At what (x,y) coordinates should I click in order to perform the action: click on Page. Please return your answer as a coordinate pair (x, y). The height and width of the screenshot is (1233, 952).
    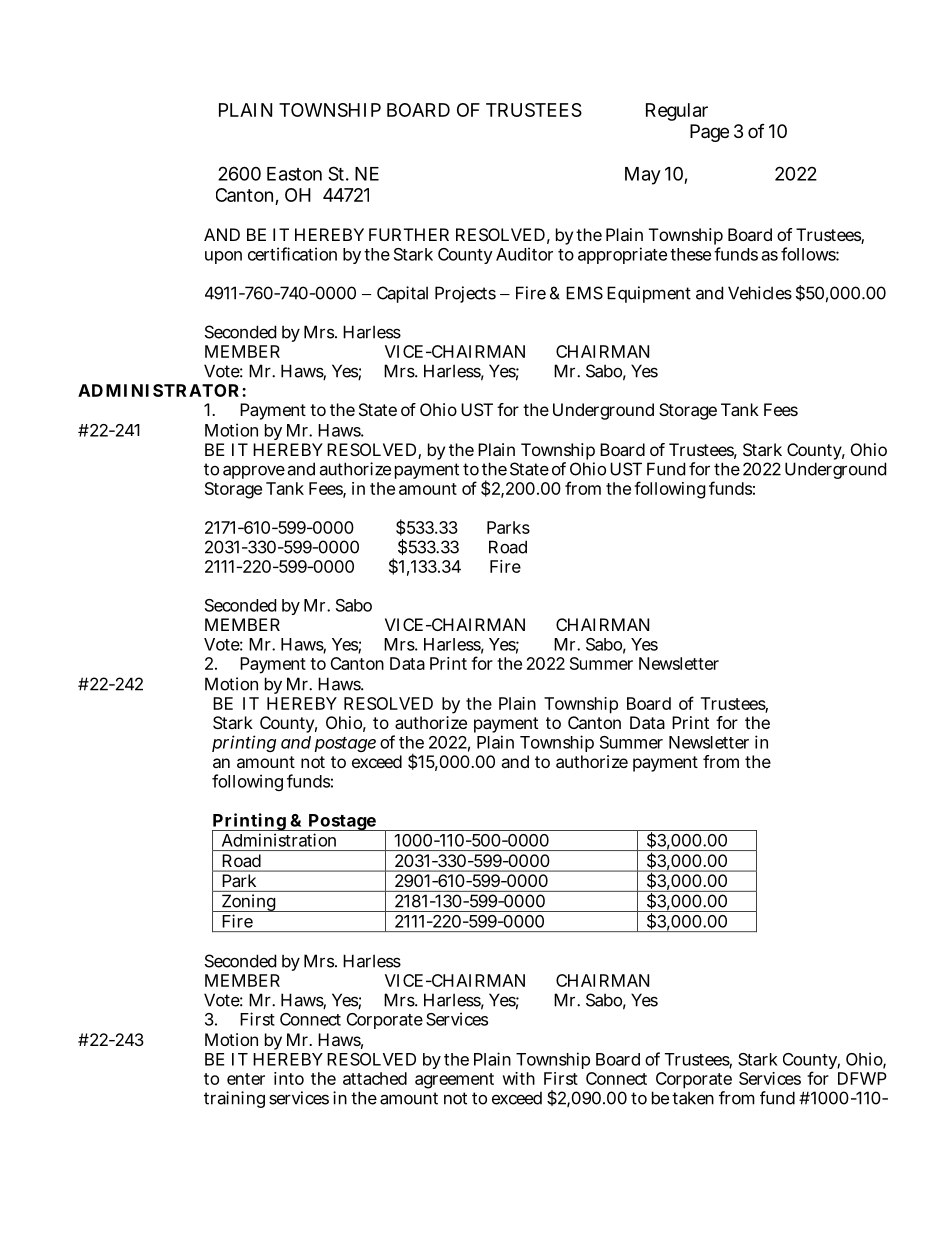
    Looking at the image, I should click on (709, 133).
